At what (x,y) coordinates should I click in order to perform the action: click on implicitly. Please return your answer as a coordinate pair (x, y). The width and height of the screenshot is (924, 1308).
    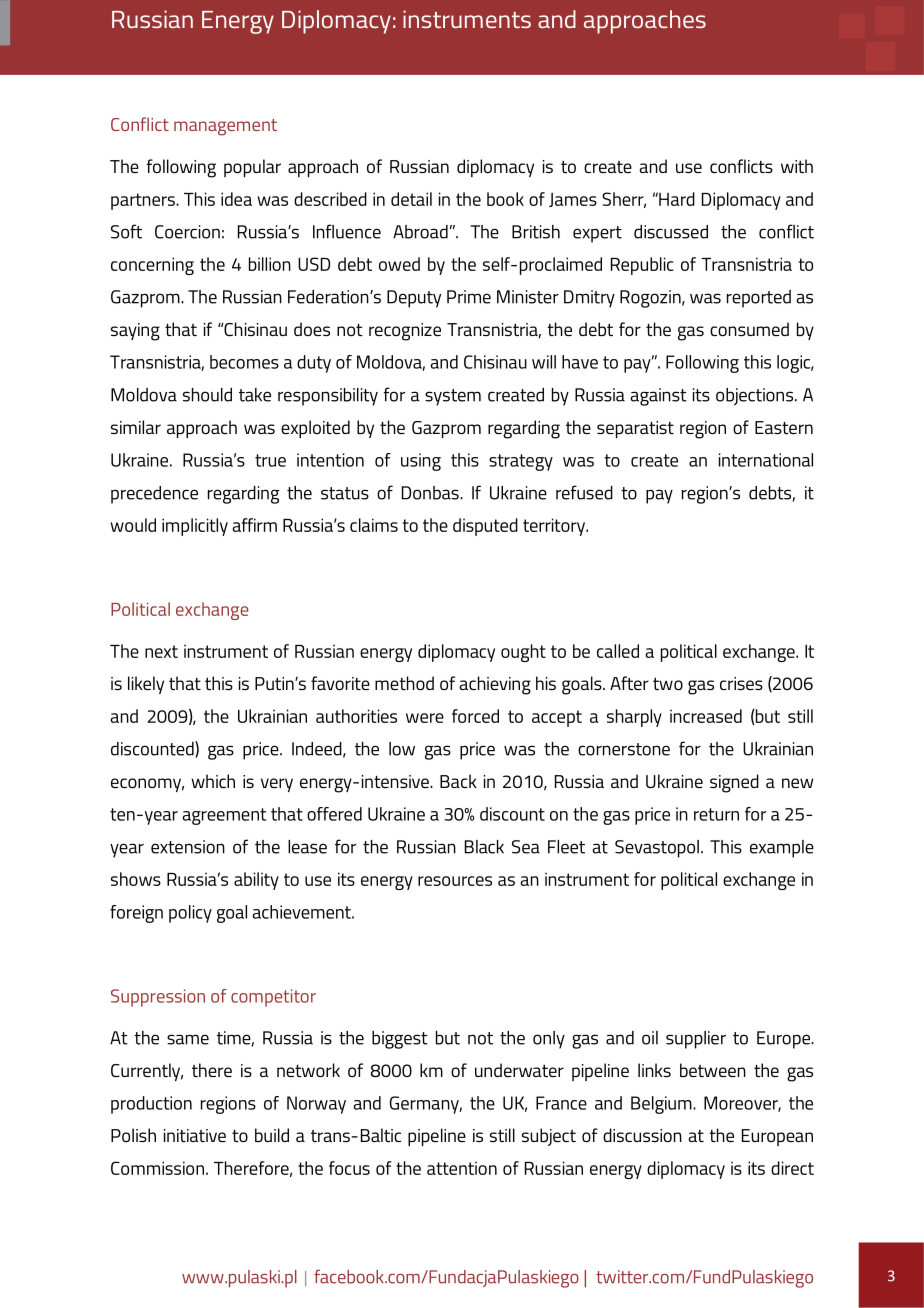
    Looking at the image, I should click on (195, 527).
